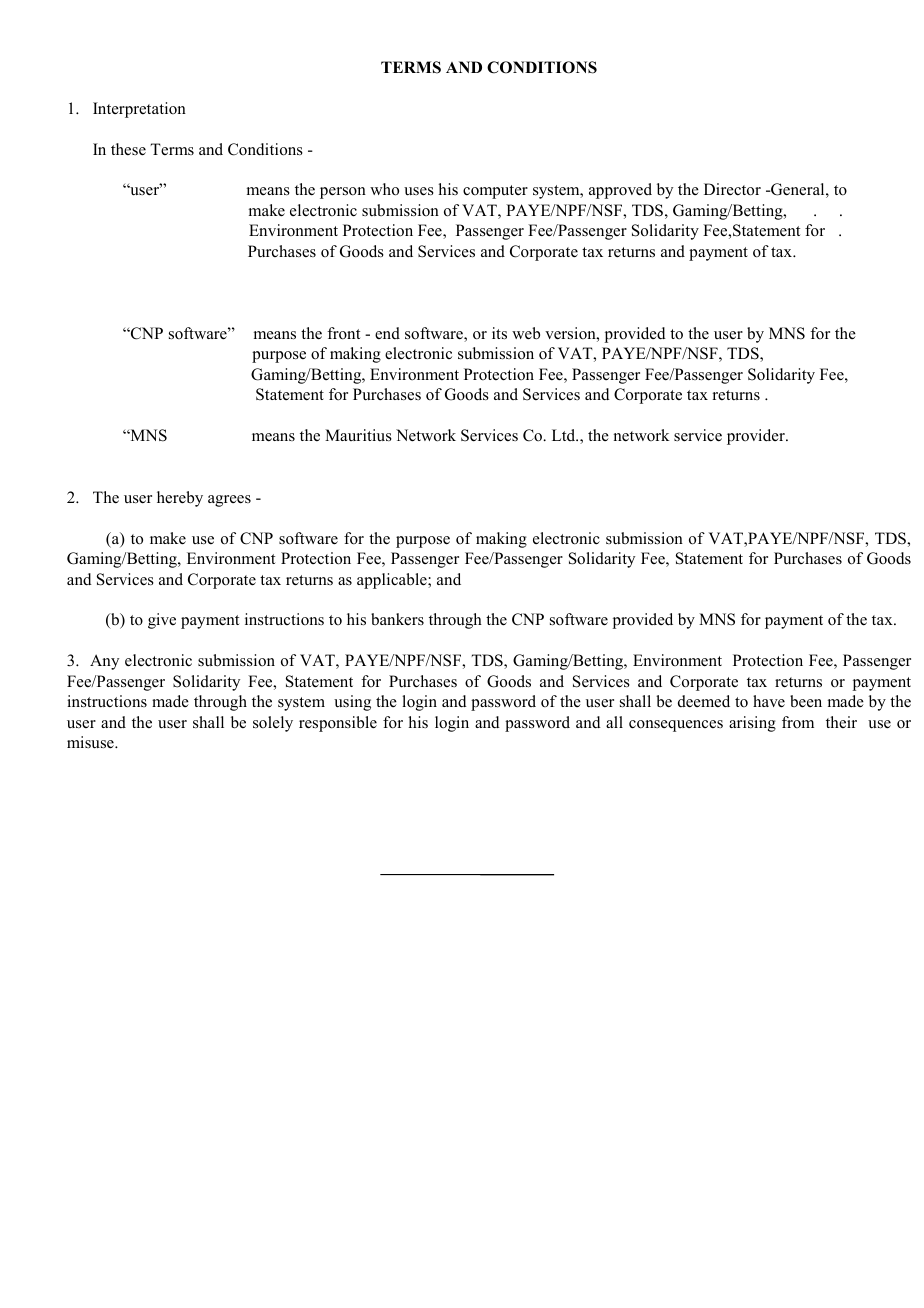 Image resolution: width=924 pixels, height=1308 pixels. Describe the element at coordinates (180, 499) in the screenshot. I see `hereby` at that location.
